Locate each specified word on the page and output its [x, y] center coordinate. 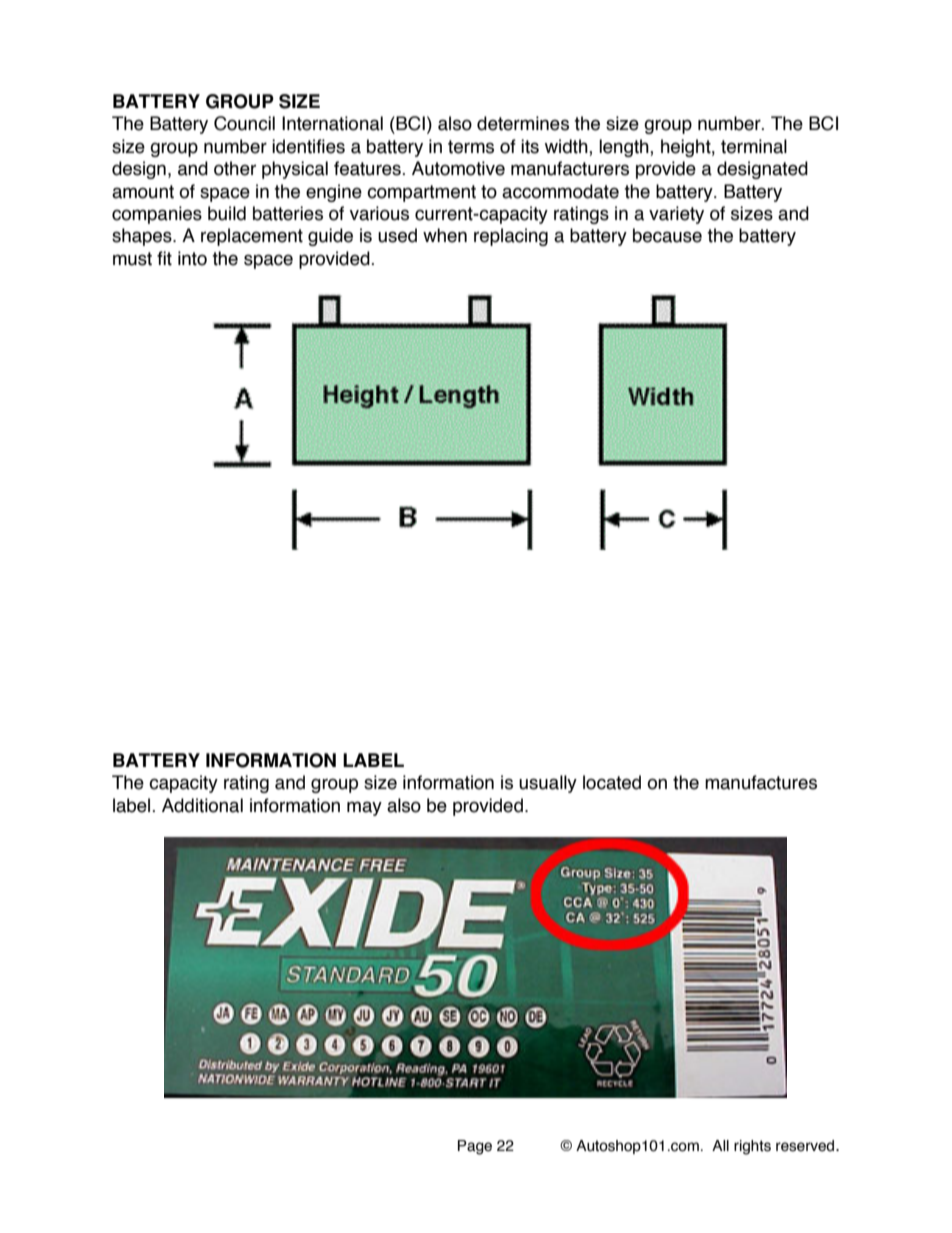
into [192, 258]
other [235, 168]
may [364, 808]
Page [475, 1147]
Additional [202, 805]
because [667, 235]
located [612, 782]
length [625, 148]
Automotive [458, 168]
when [445, 235]
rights [752, 1147]
